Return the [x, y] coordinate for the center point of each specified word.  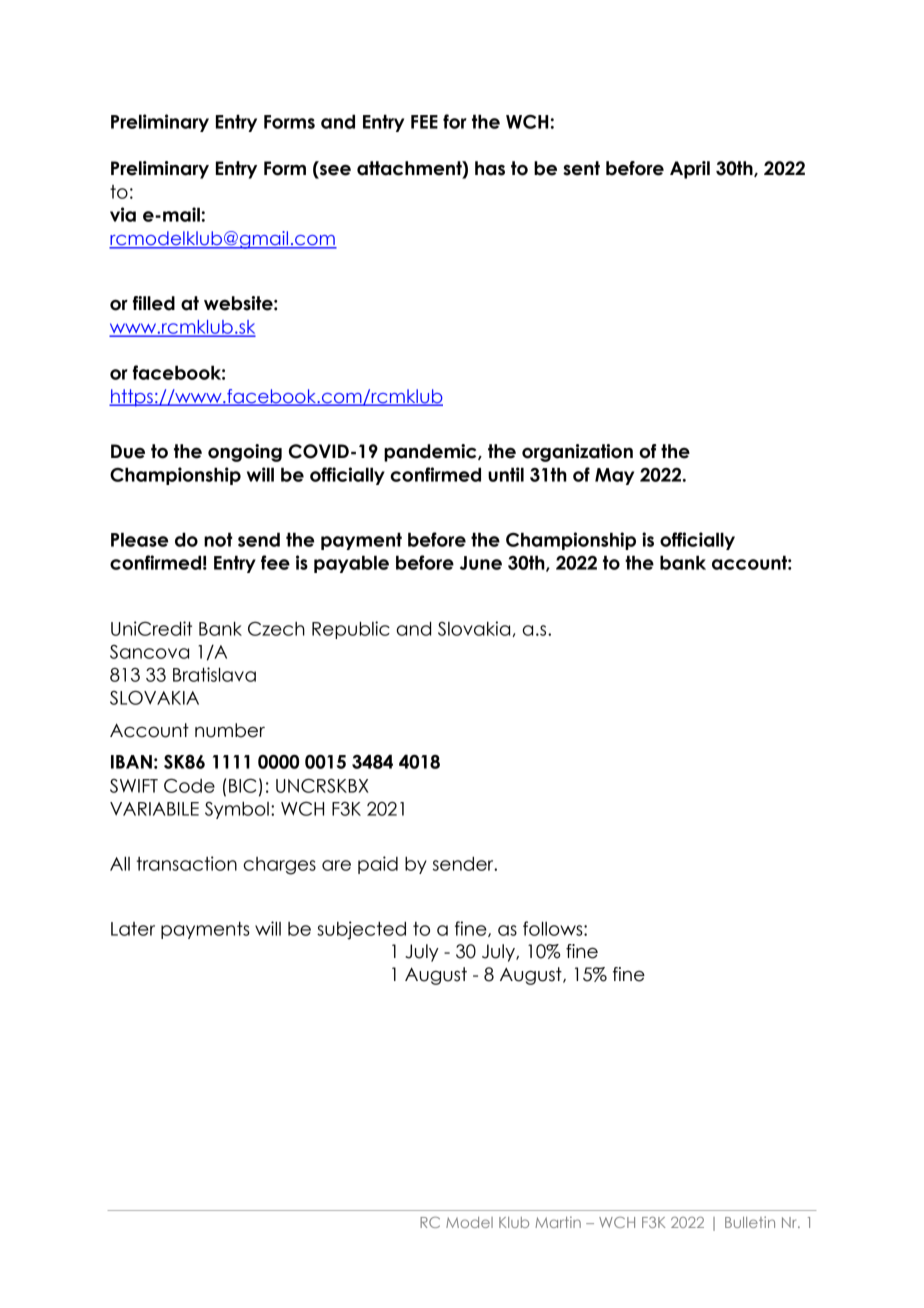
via [123, 214]
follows [554, 928]
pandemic [431, 453]
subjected [361, 930]
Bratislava [214, 674]
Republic [351, 630]
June [481, 563]
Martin [558, 1222]
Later [133, 929]
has [490, 168]
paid [378, 865]
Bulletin [750, 1222]
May [614, 476]
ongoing [245, 453]
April [690, 170]
